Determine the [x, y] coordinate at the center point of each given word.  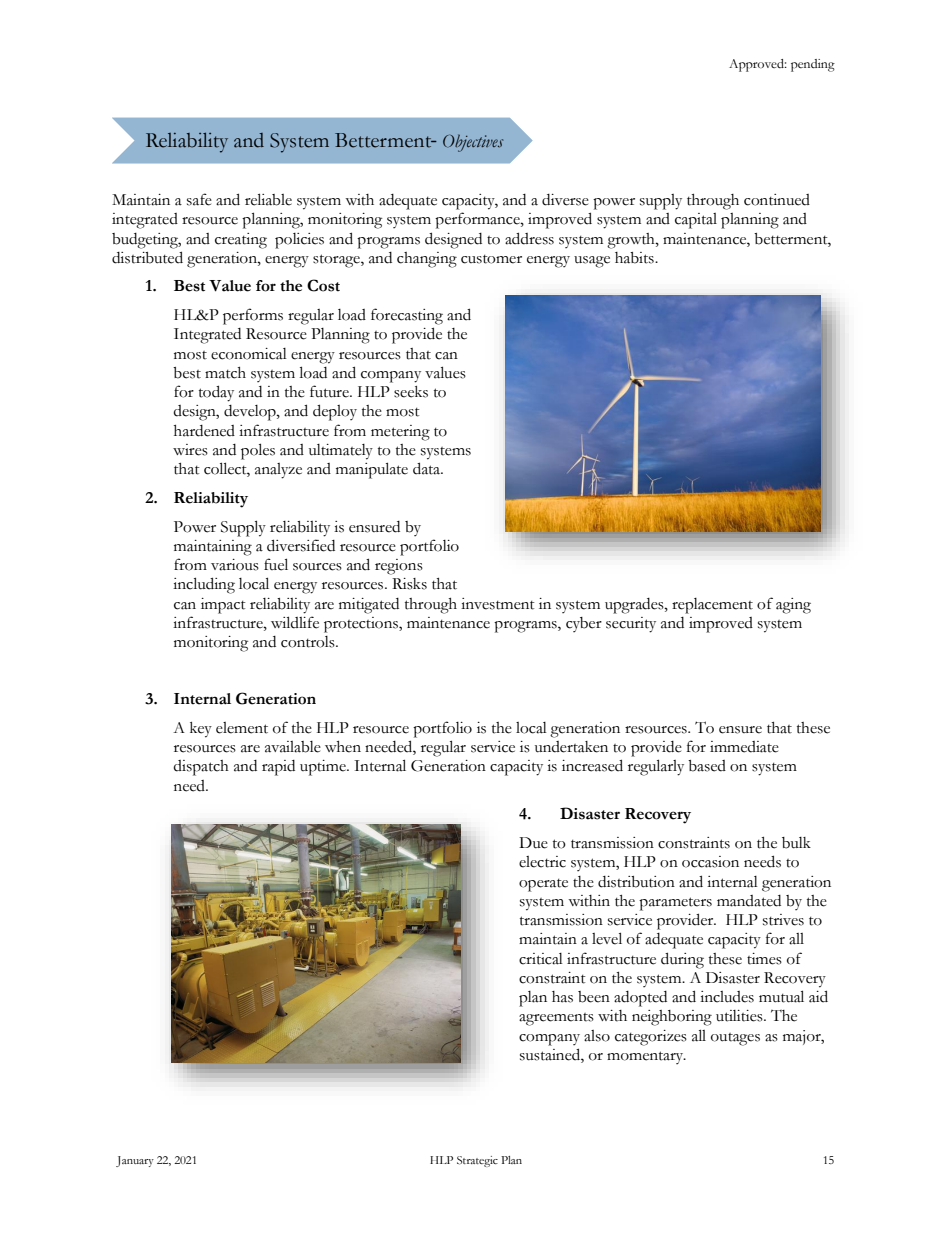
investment [498, 604]
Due [533, 843]
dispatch [201, 768]
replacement [712, 606]
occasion [710, 862]
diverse [565, 200]
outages [735, 1039]
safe [199, 199]
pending [813, 65]
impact [223, 606]
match [225, 373]
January [135, 1161]
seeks [411, 392]
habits [635, 258]
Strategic [477, 1161]
